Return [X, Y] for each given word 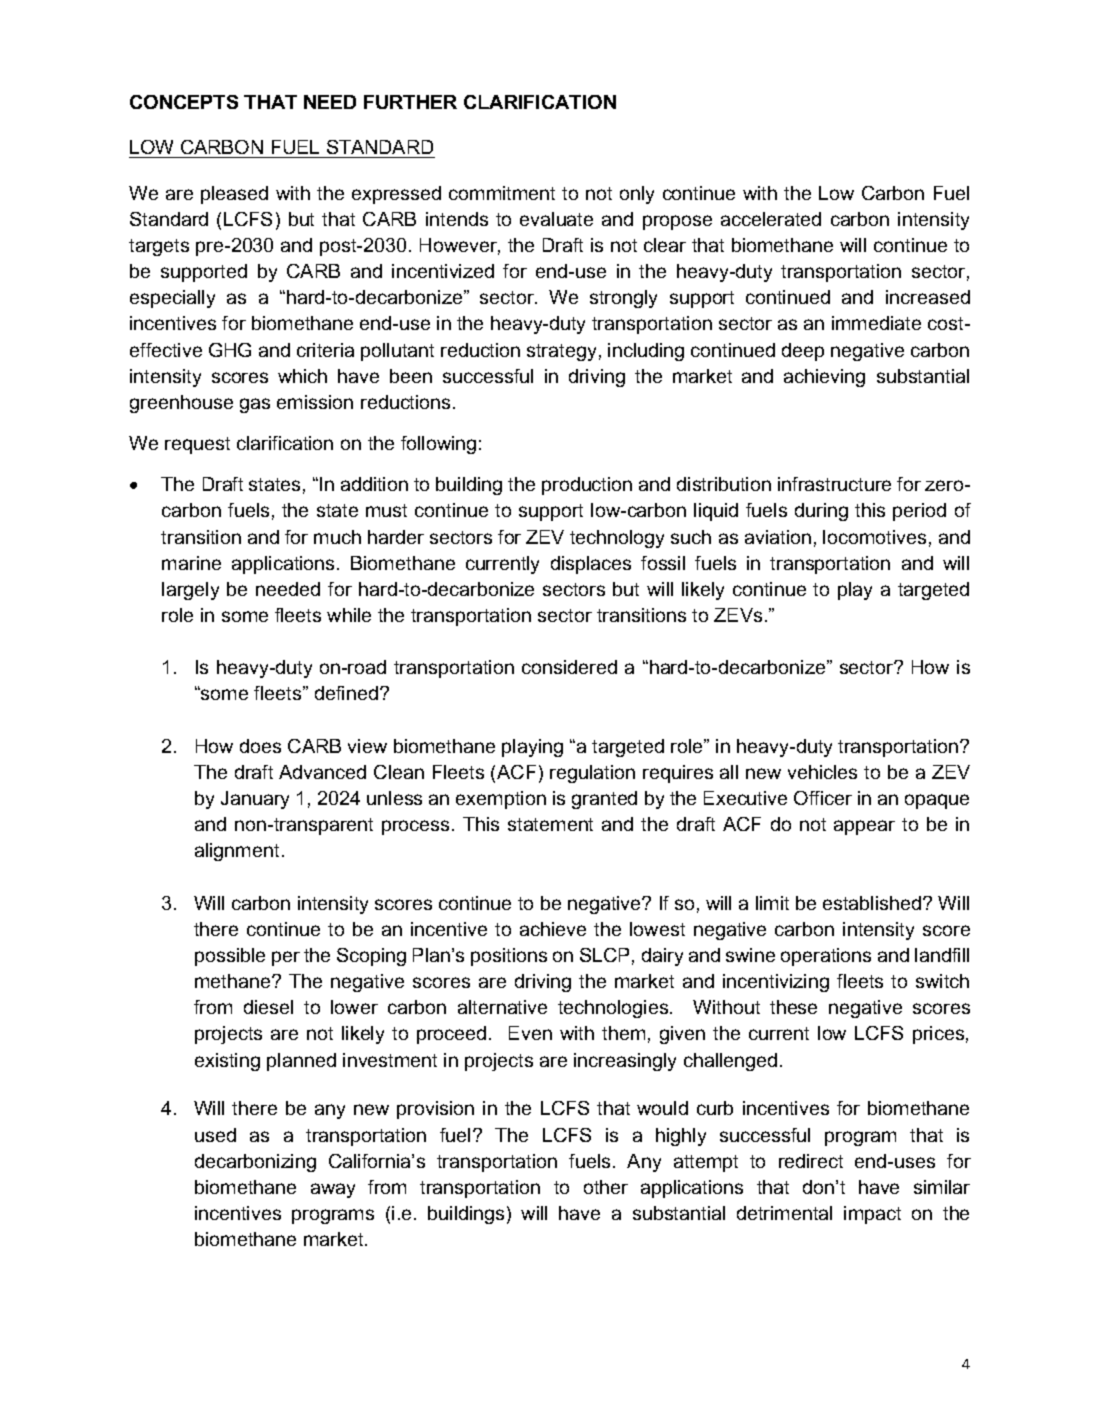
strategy [561, 352]
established [873, 903]
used [215, 1135]
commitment [502, 193]
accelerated [771, 219]
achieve [553, 929]
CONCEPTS [184, 102]
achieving [824, 378]
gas [255, 405]
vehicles [822, 772]
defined [346, 693]
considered [569, 667]
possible [230, 957]
